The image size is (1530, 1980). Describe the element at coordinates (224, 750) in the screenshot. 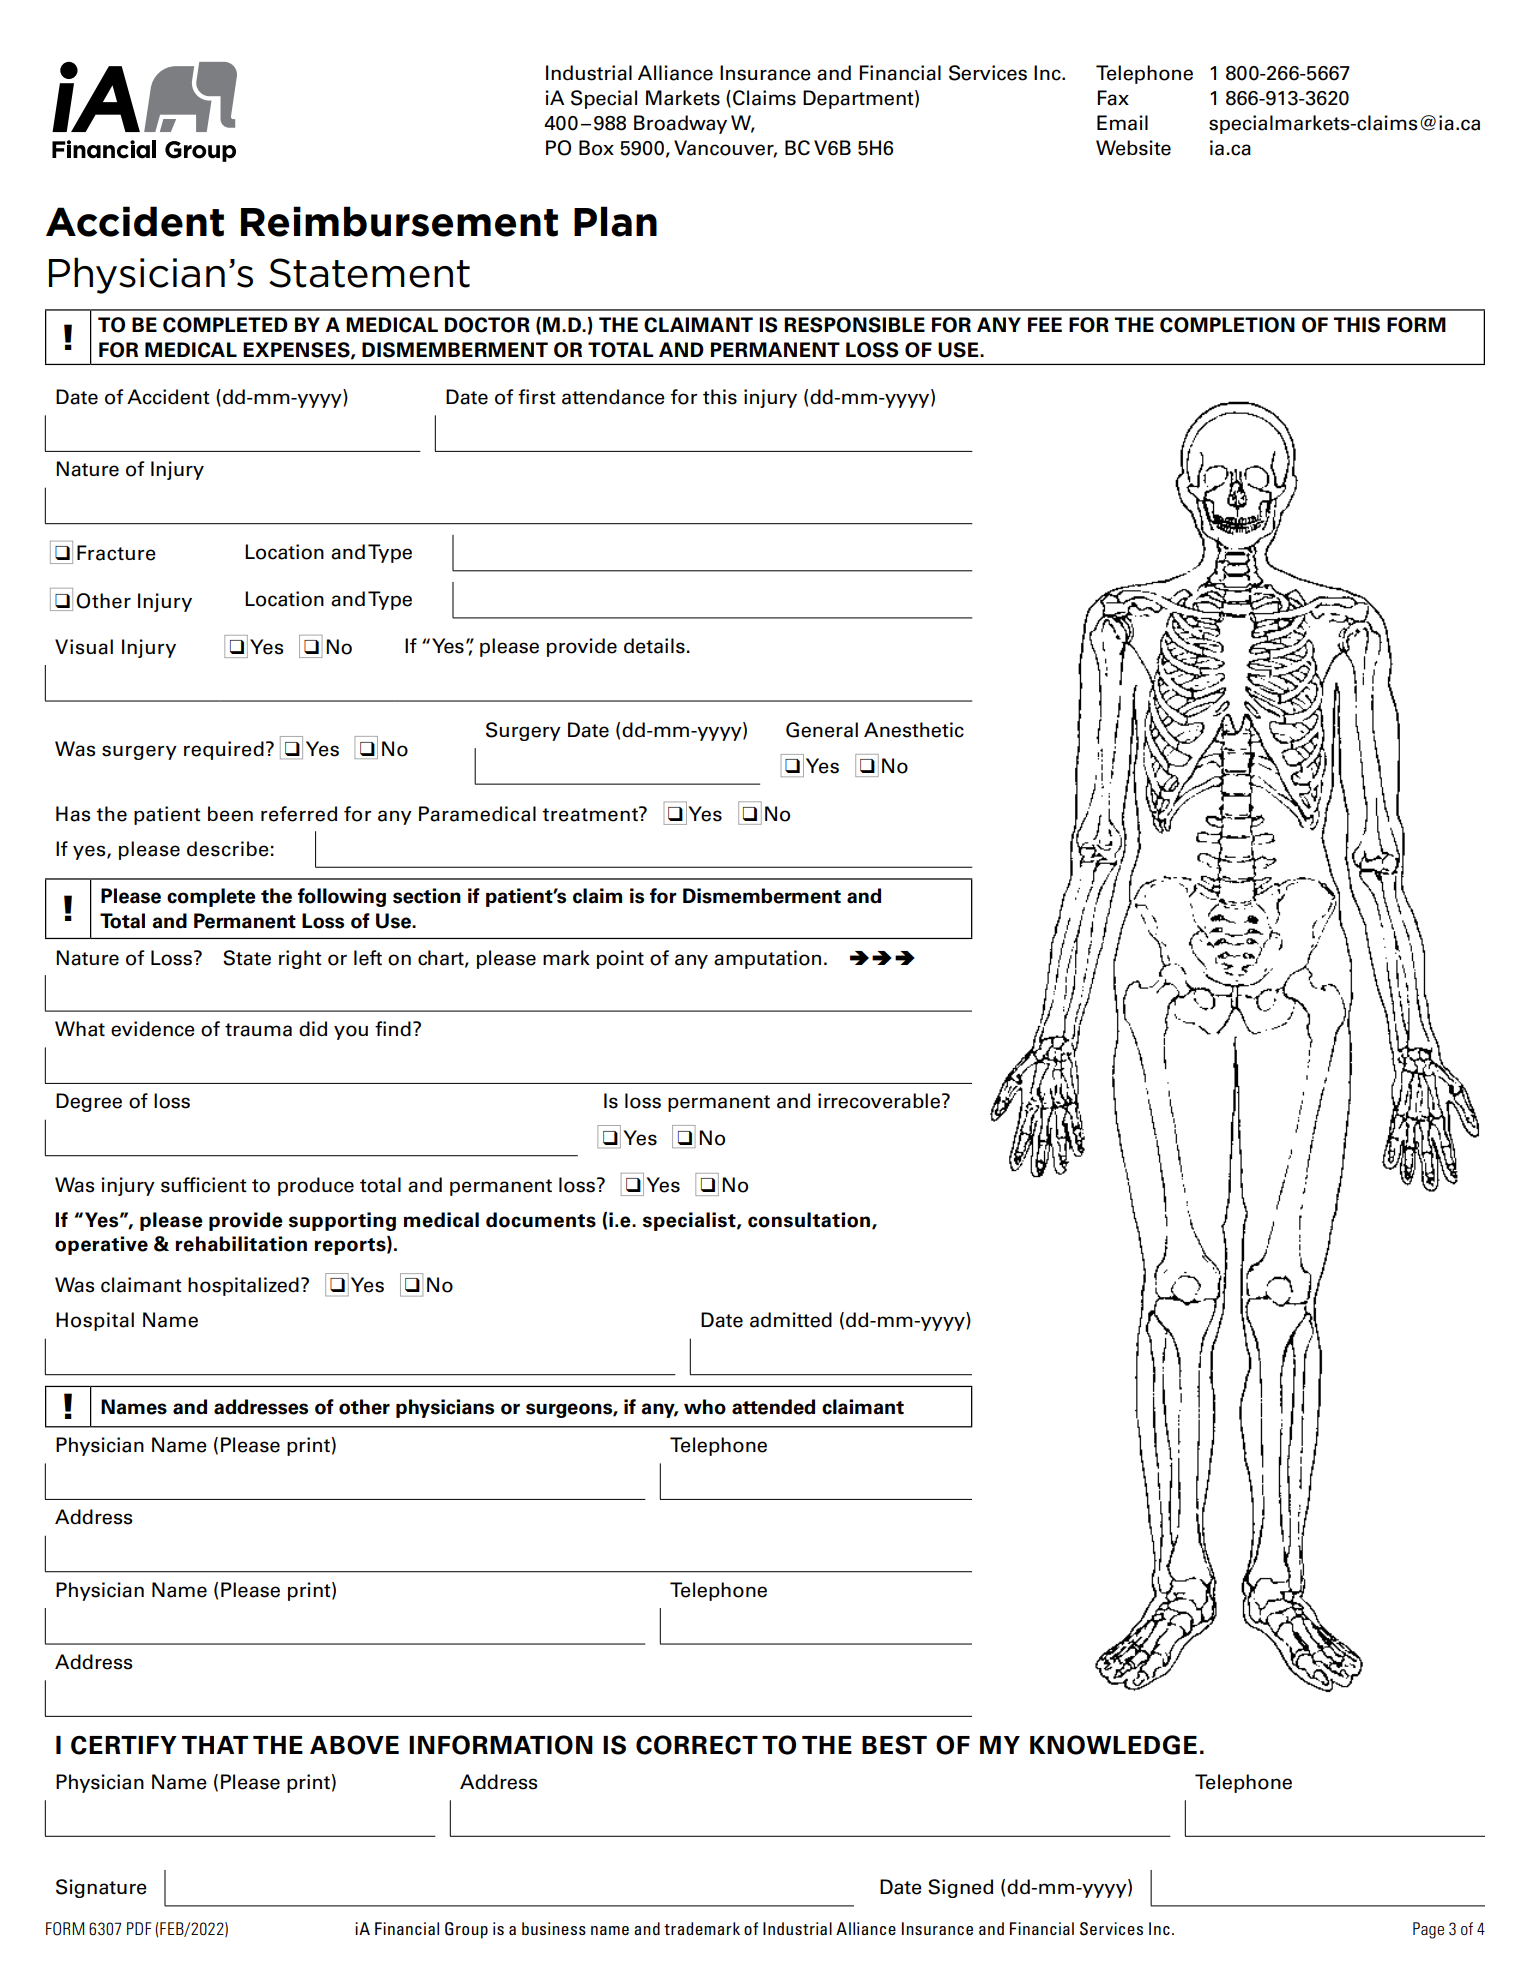

I see `required` at that location.
